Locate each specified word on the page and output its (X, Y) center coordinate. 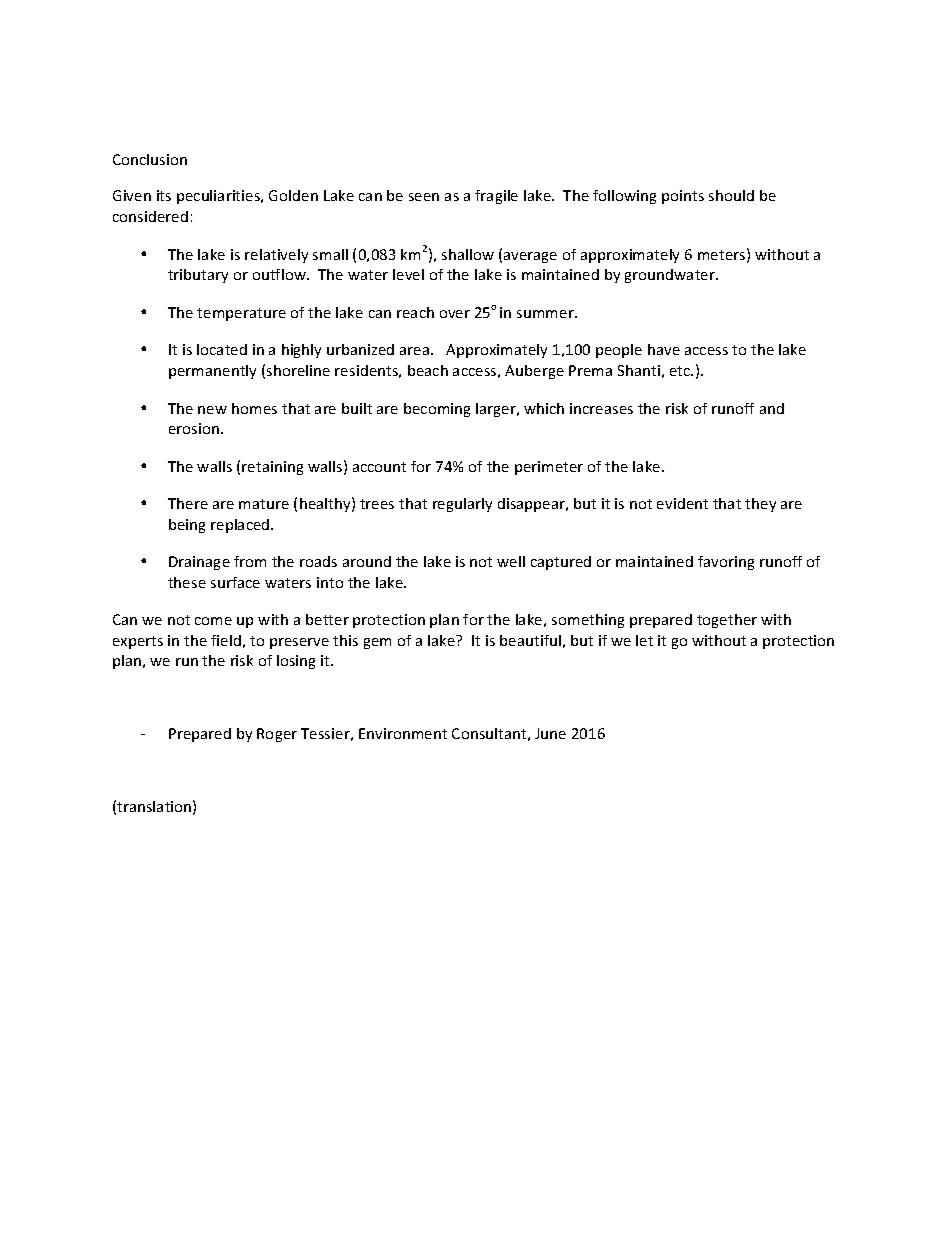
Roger (277, 735)
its (164, 195)
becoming (437, 410)
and (772, 408)
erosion (194, 428)
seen (424, 197)
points (683, 197)
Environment (403, 733)
